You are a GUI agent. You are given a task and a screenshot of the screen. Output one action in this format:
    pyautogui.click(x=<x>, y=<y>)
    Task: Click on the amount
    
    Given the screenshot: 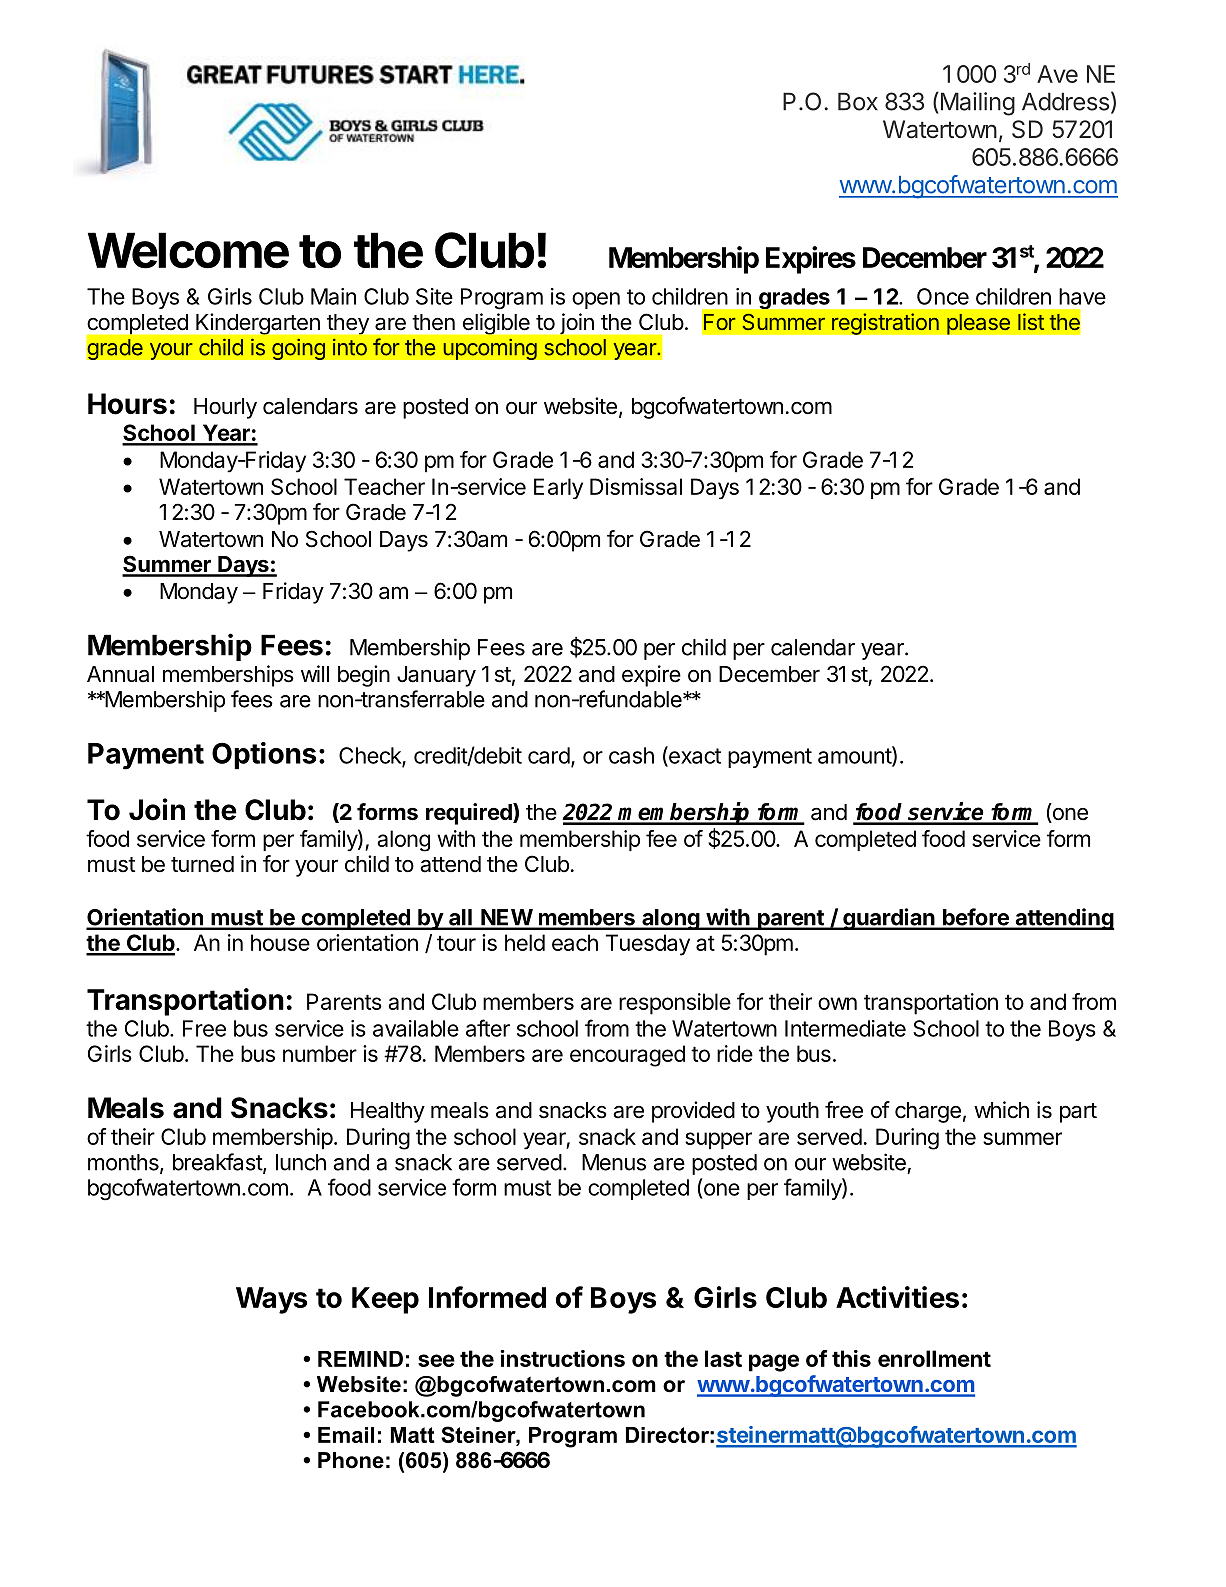 What is the action you would take?
    pyautogui.click(x=855, y=756)
